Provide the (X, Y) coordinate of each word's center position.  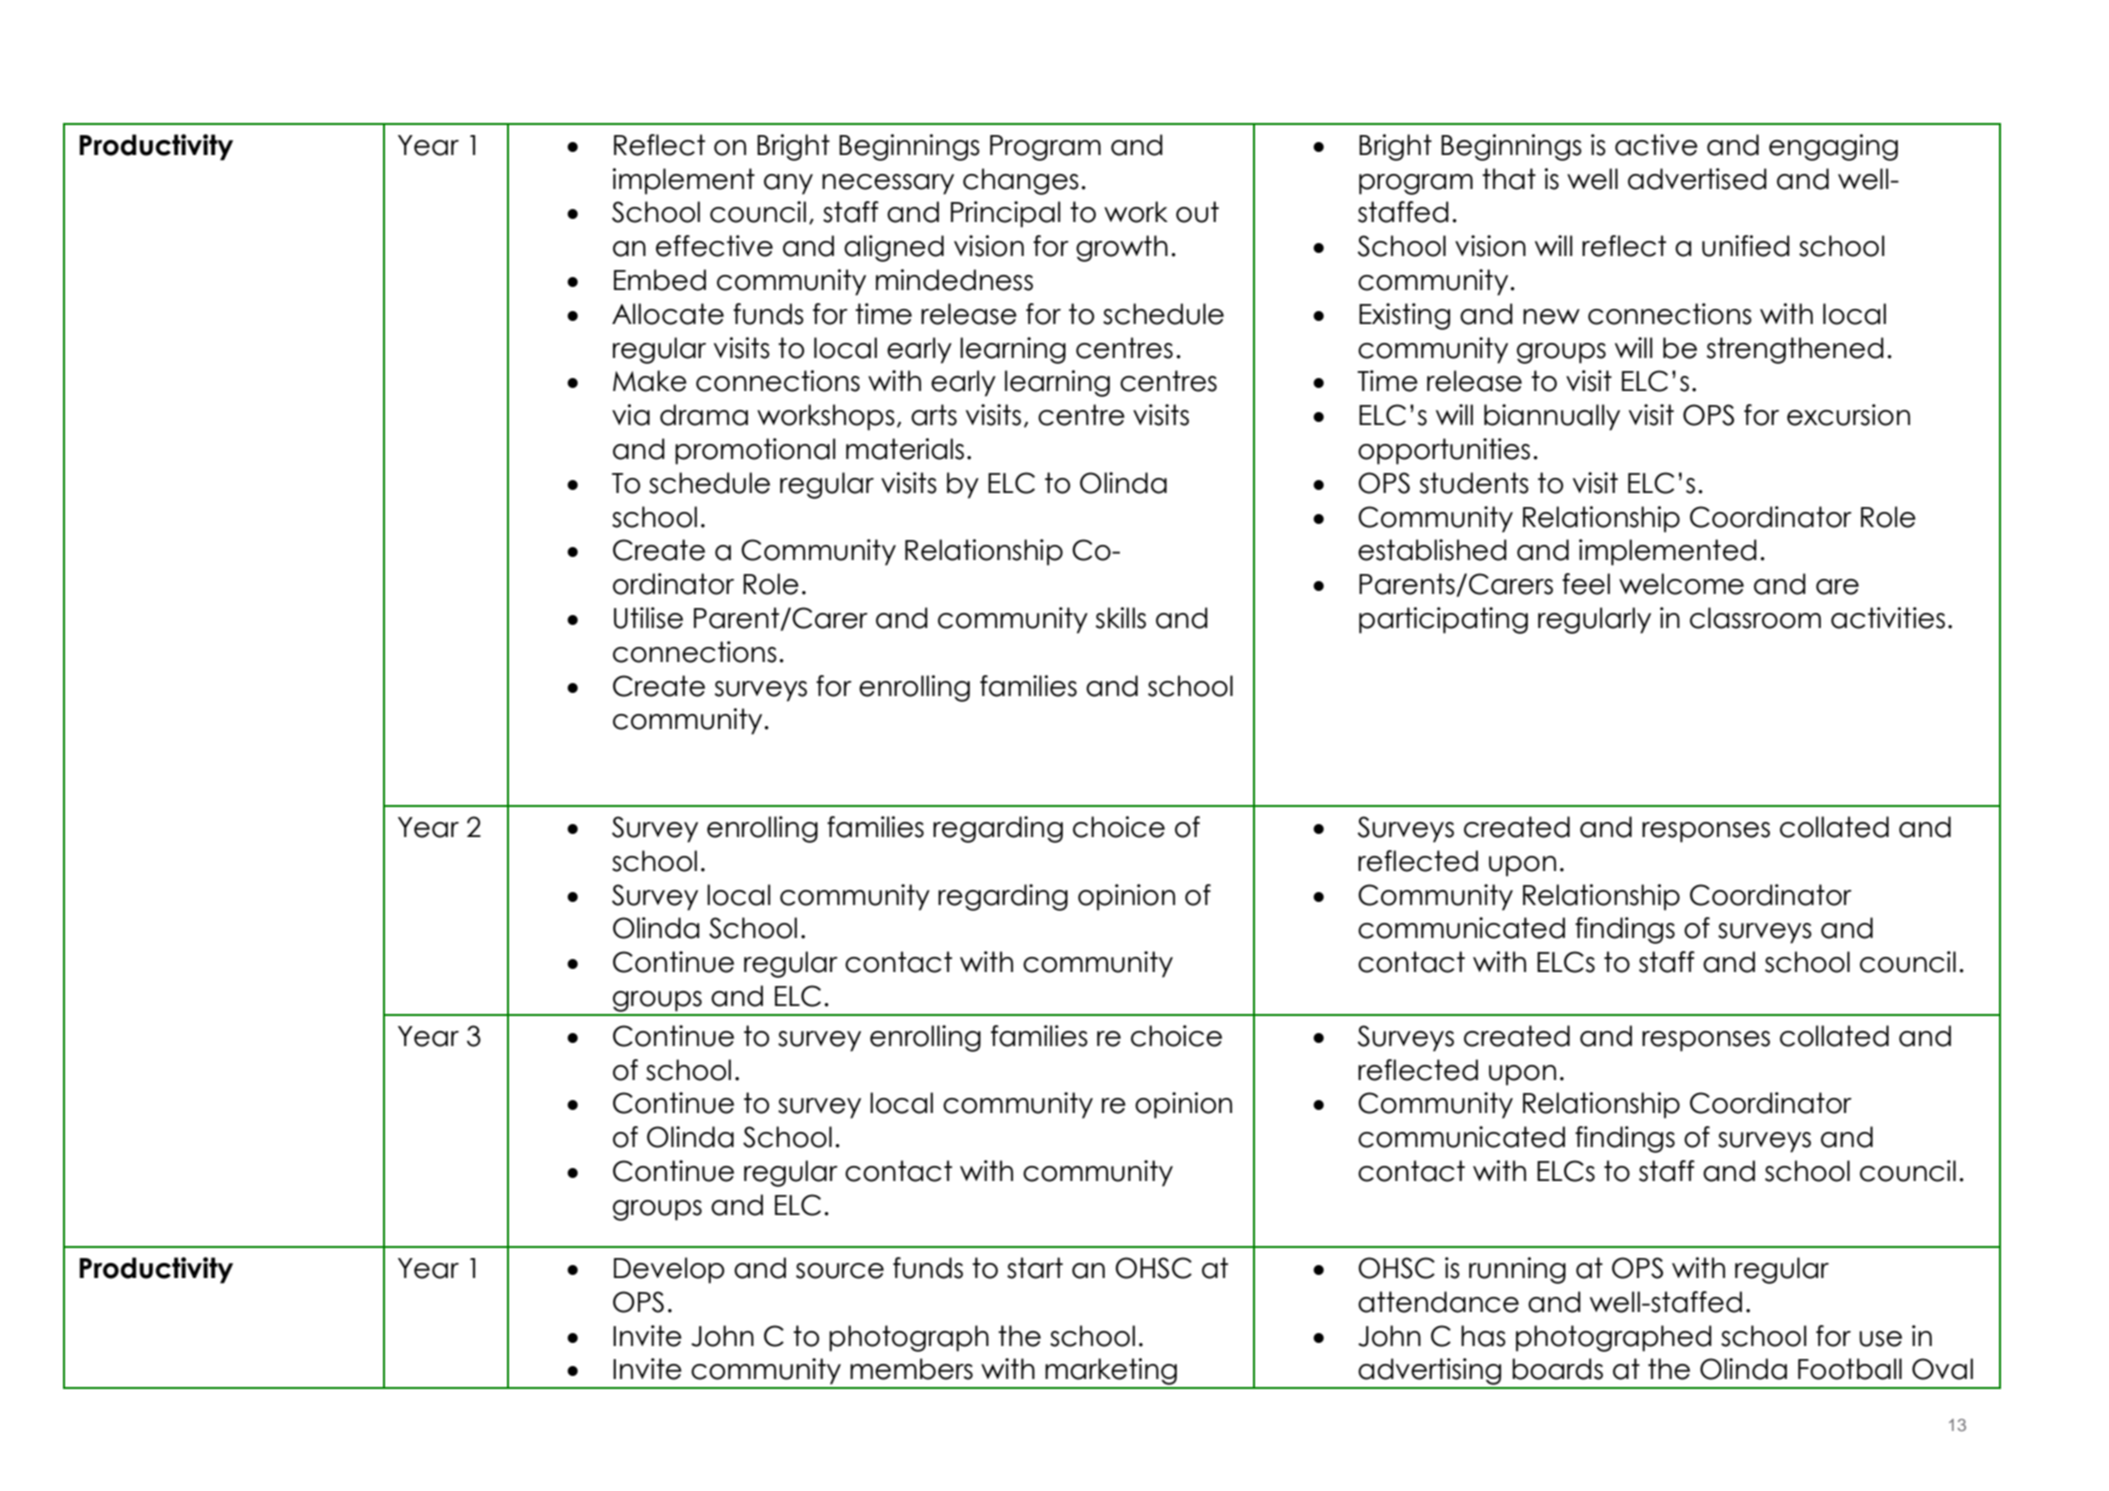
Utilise (648, 618)
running (1517, 1270)
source (840, 1271)
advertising (1430, 1373)
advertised (1697, 179)
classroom (1755, 618)
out (1197, 212)
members (911, 1369)
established (1432, 550)
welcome (1681, 584)
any (788, 184)
